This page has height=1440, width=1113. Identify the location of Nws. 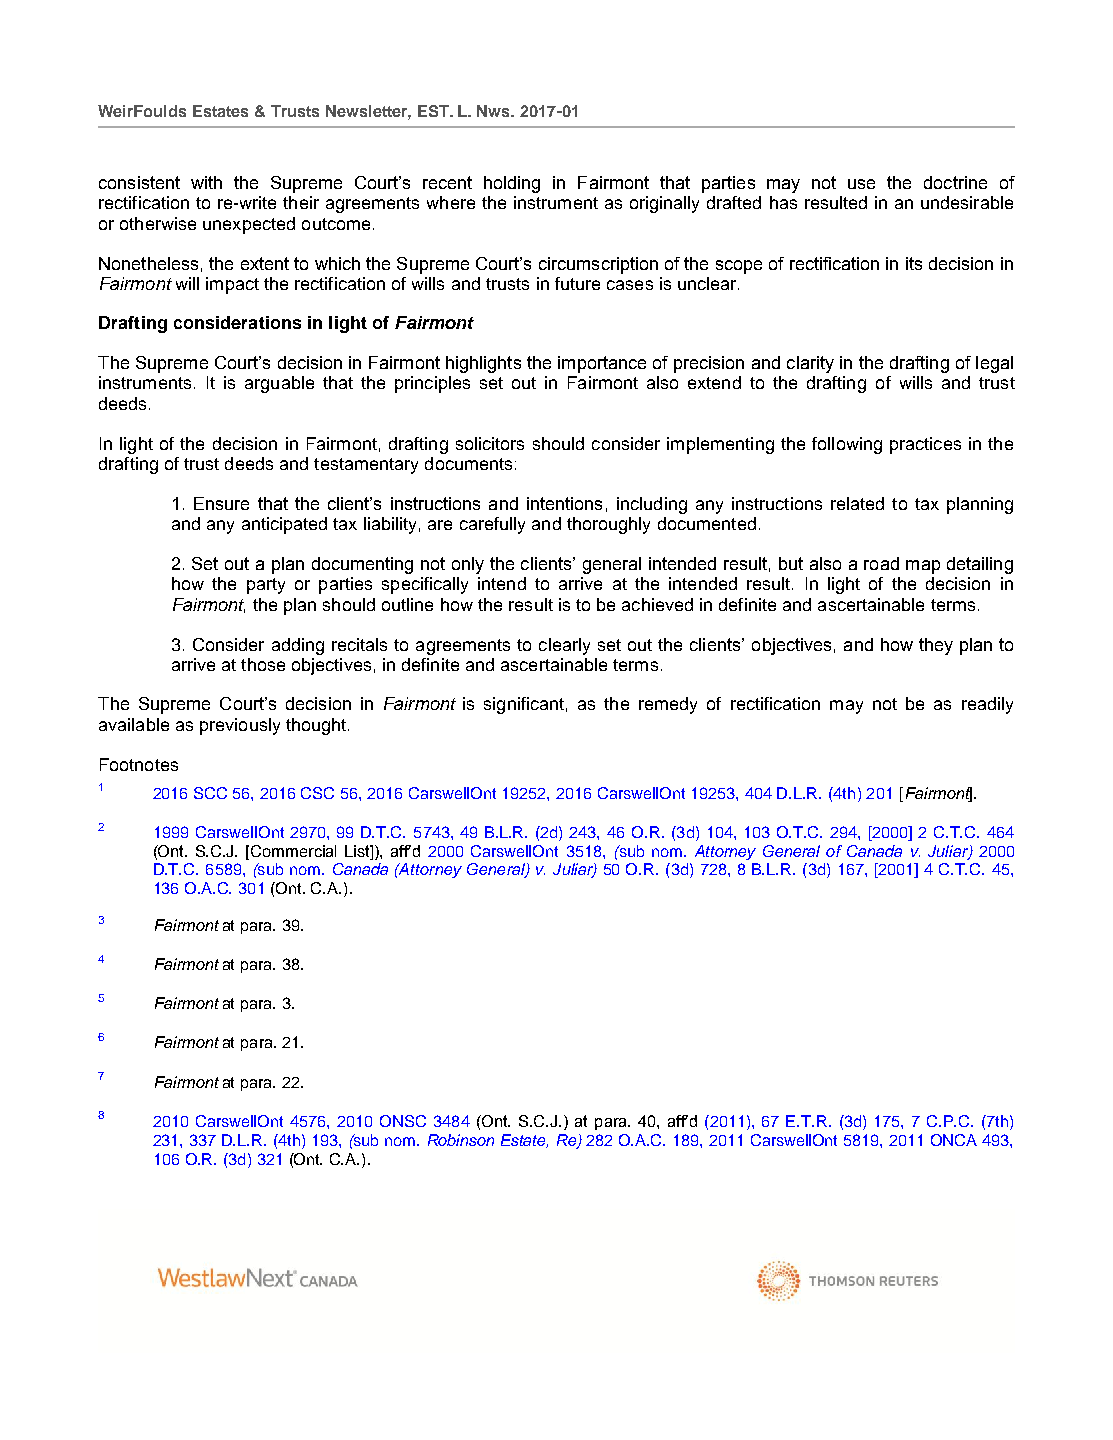
(495, 111).
